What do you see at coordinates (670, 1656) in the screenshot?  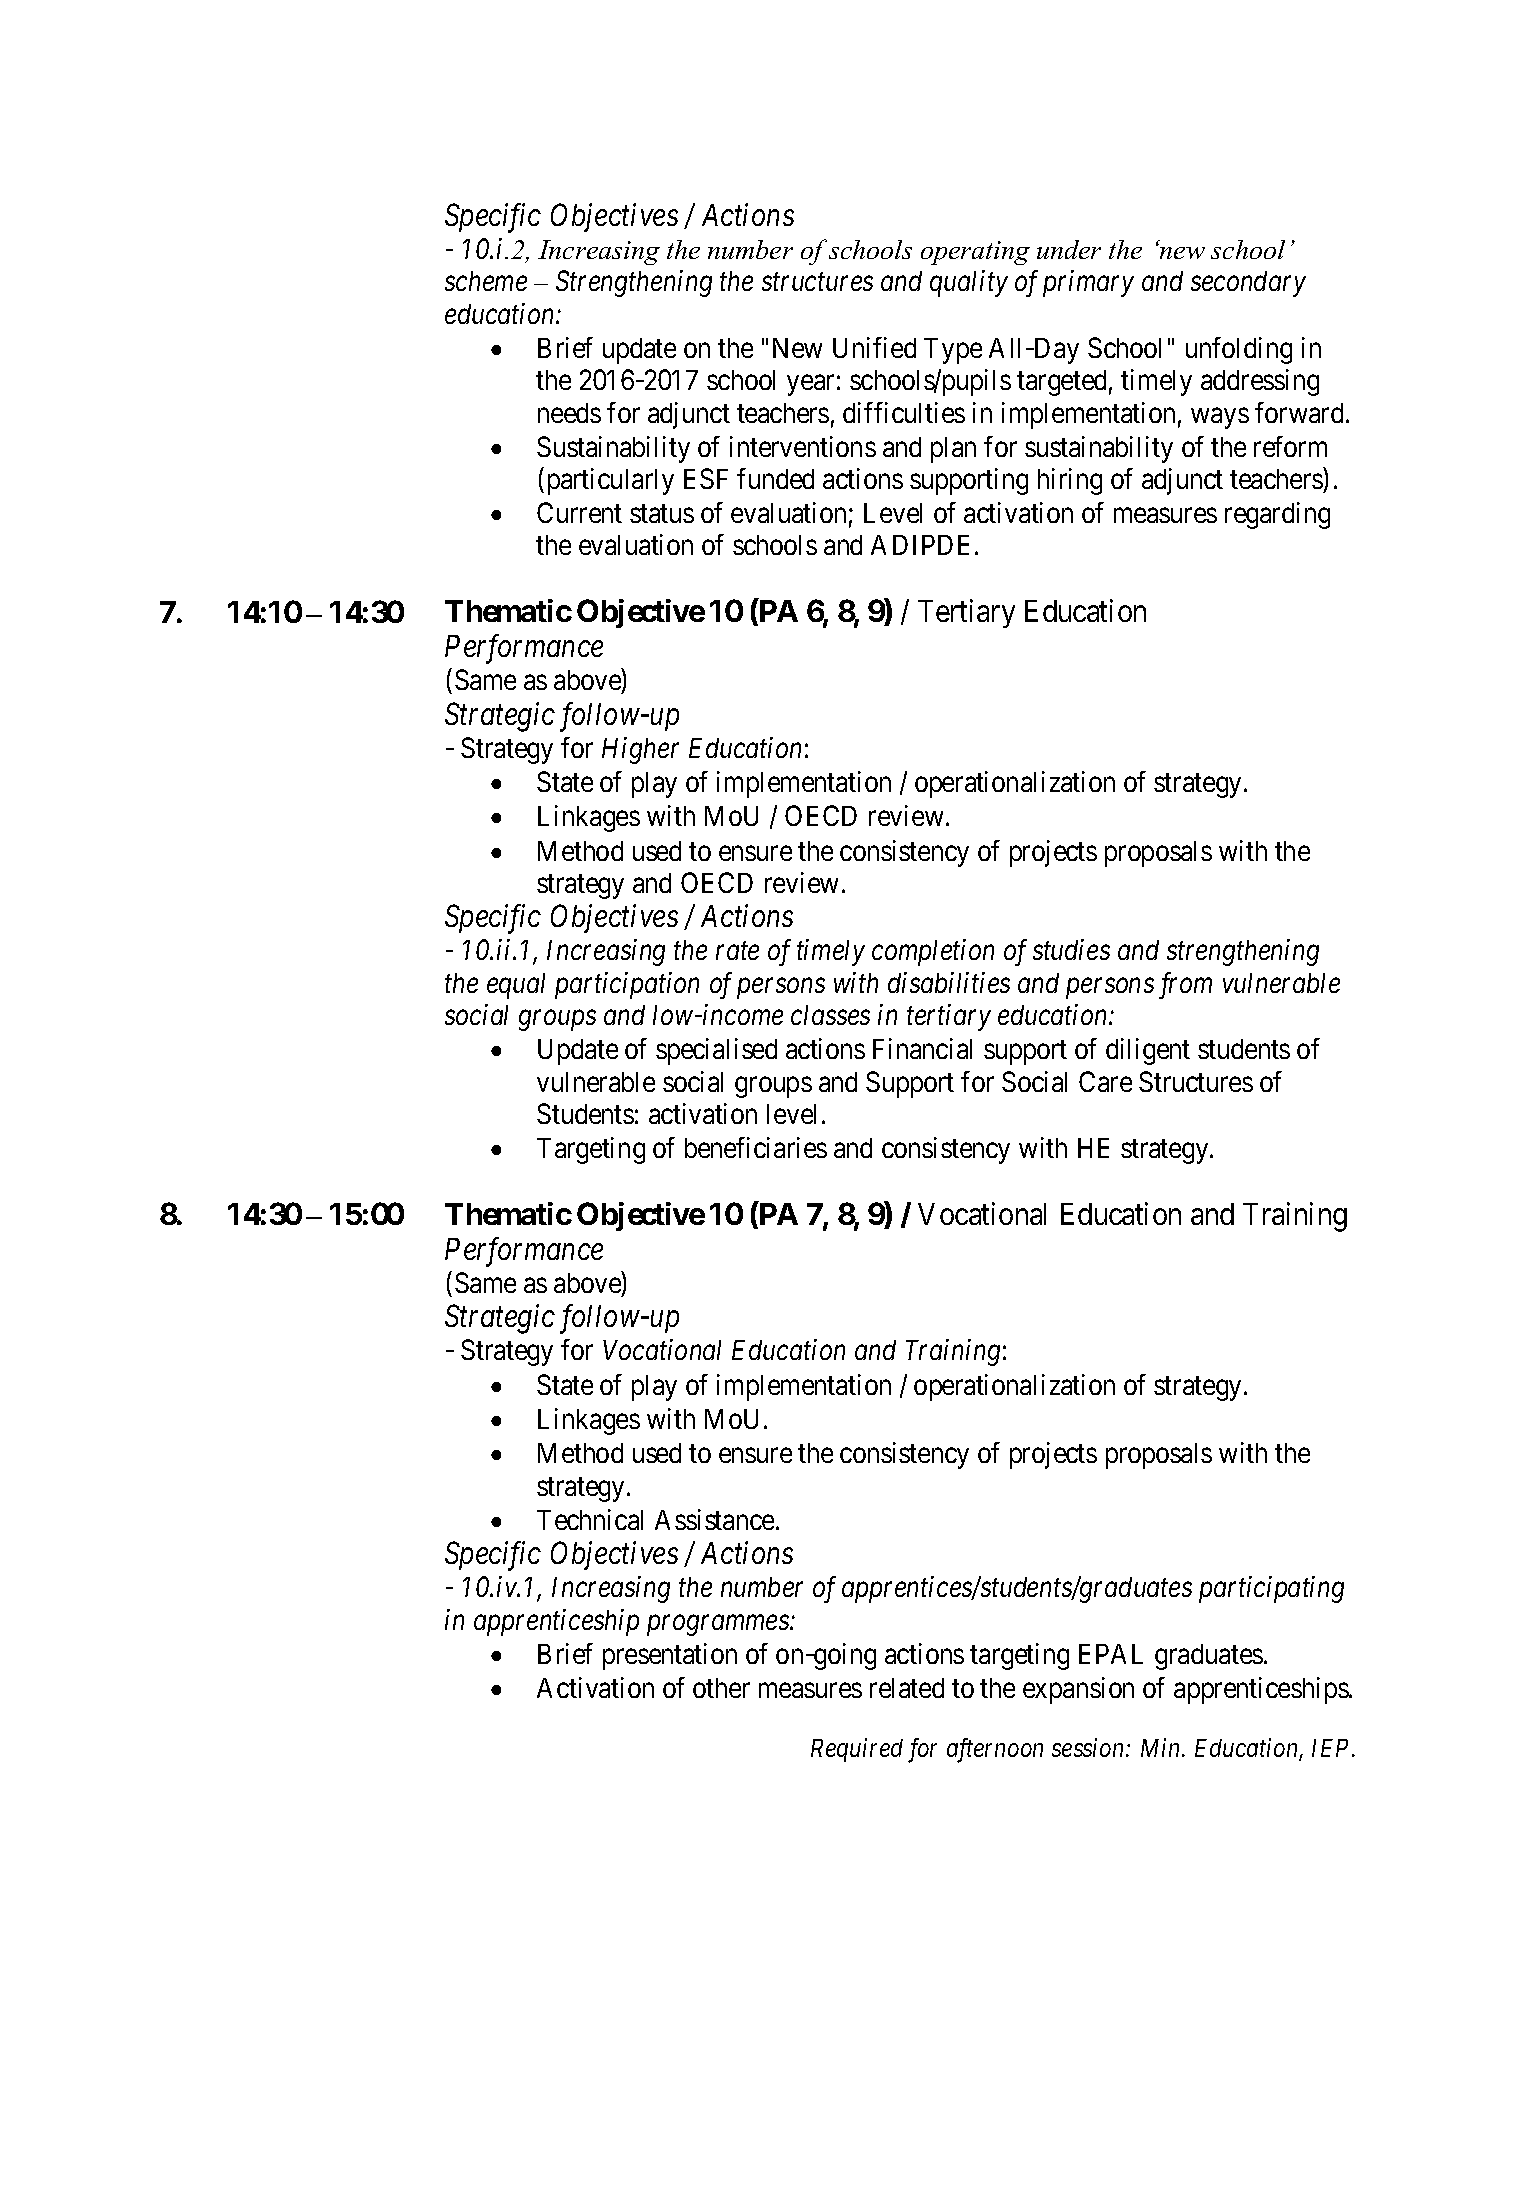 I see `presentation` at bounding box center [670, 1656].
